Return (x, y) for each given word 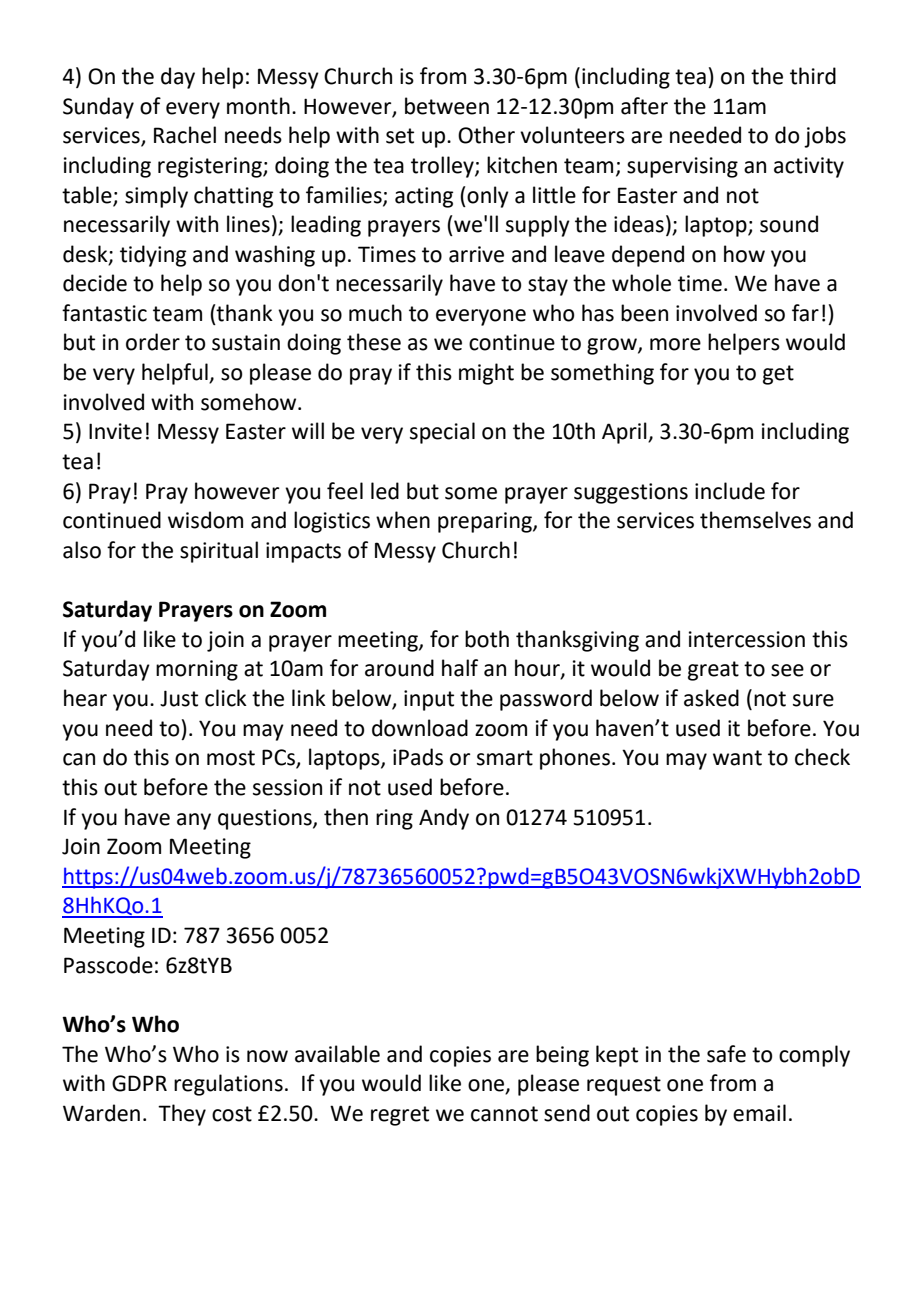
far (805, 313)
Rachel (185, 135)
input (429, 700)
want (737, 758)
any (194, 821)
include (730, 491)
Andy (444, 819)
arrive (476, 254)
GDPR (139, 1083)
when (403, 520)
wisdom (205, 520)
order (153, 342)
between (447, 106)
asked (711, 698)
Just (179, 698)
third (813, 76)
